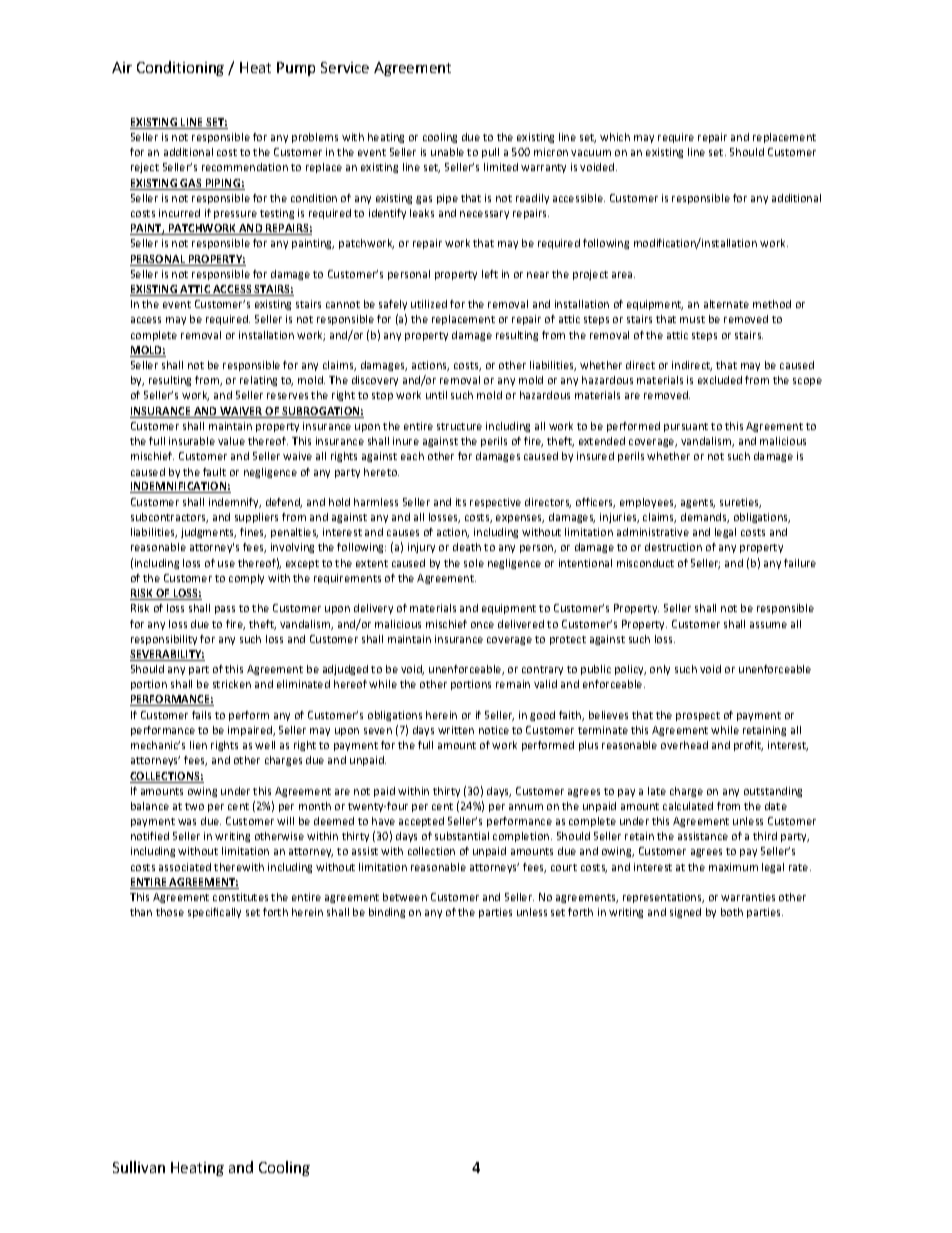 Image resolution: width=952 pixels, height=1233 pixels. I want to click on agents, so click(698, 503).
